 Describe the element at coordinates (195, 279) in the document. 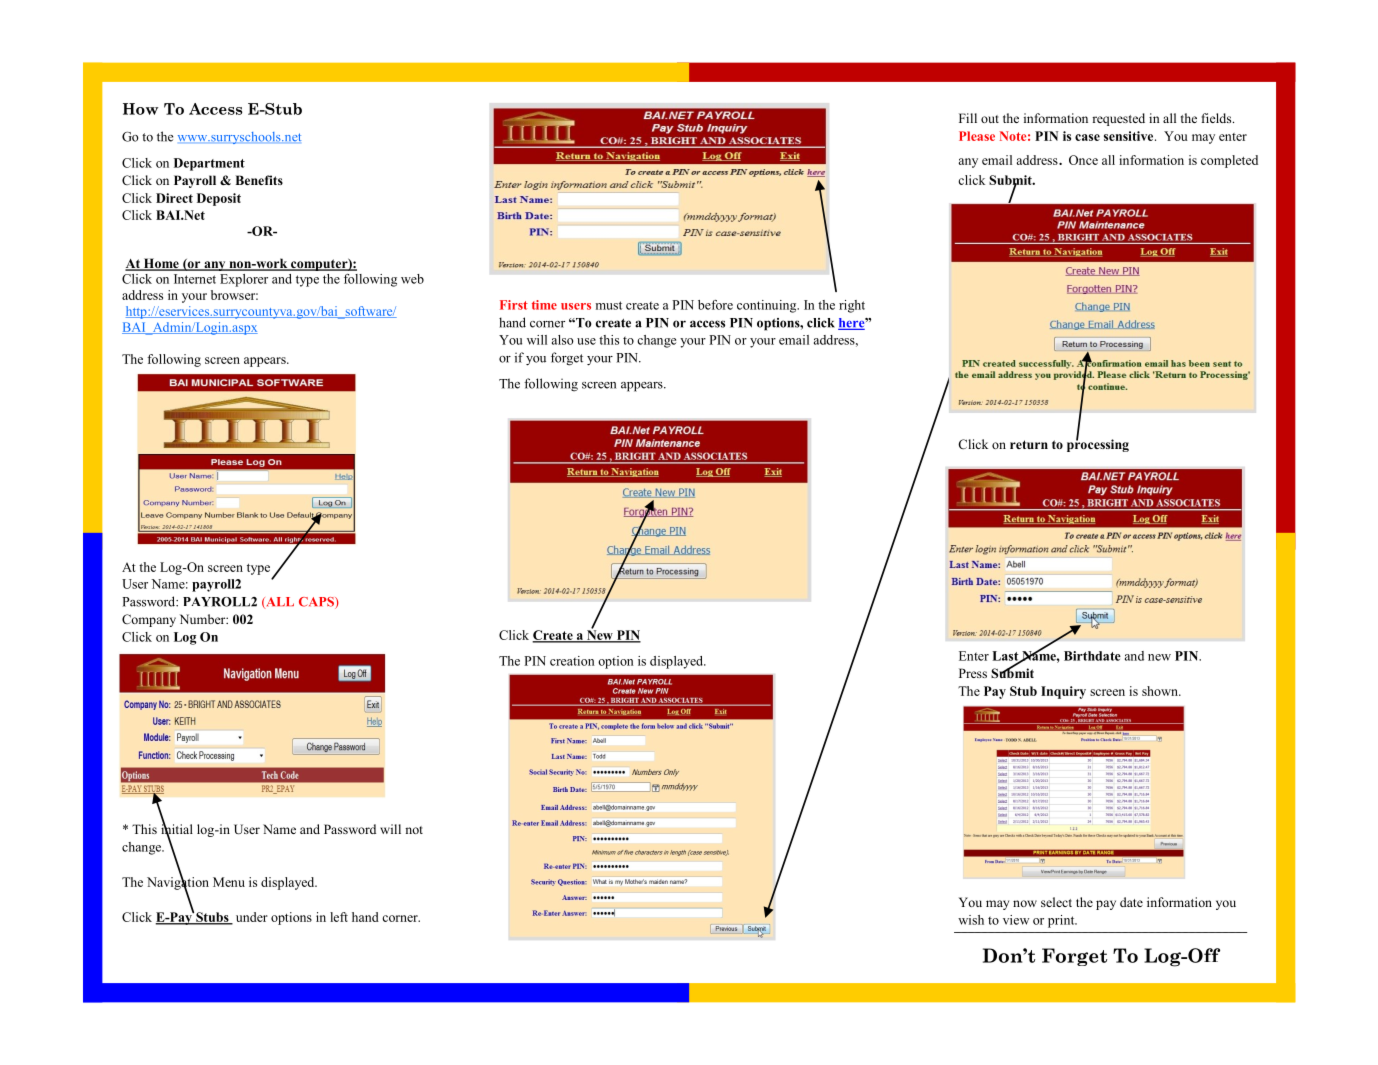

I see `Internet` at that location.
